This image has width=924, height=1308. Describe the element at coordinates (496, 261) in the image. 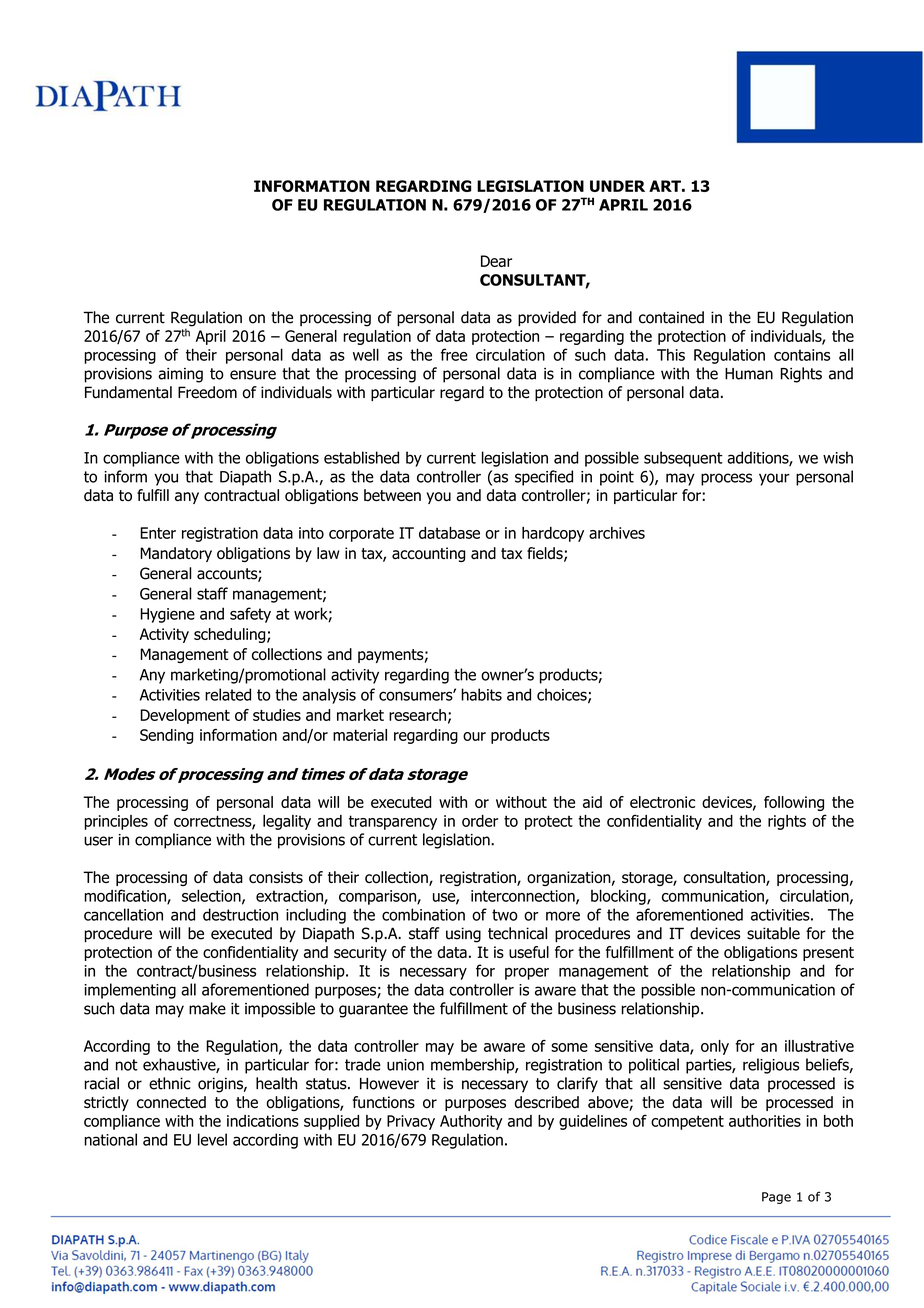

I see `Dear` at that location.
